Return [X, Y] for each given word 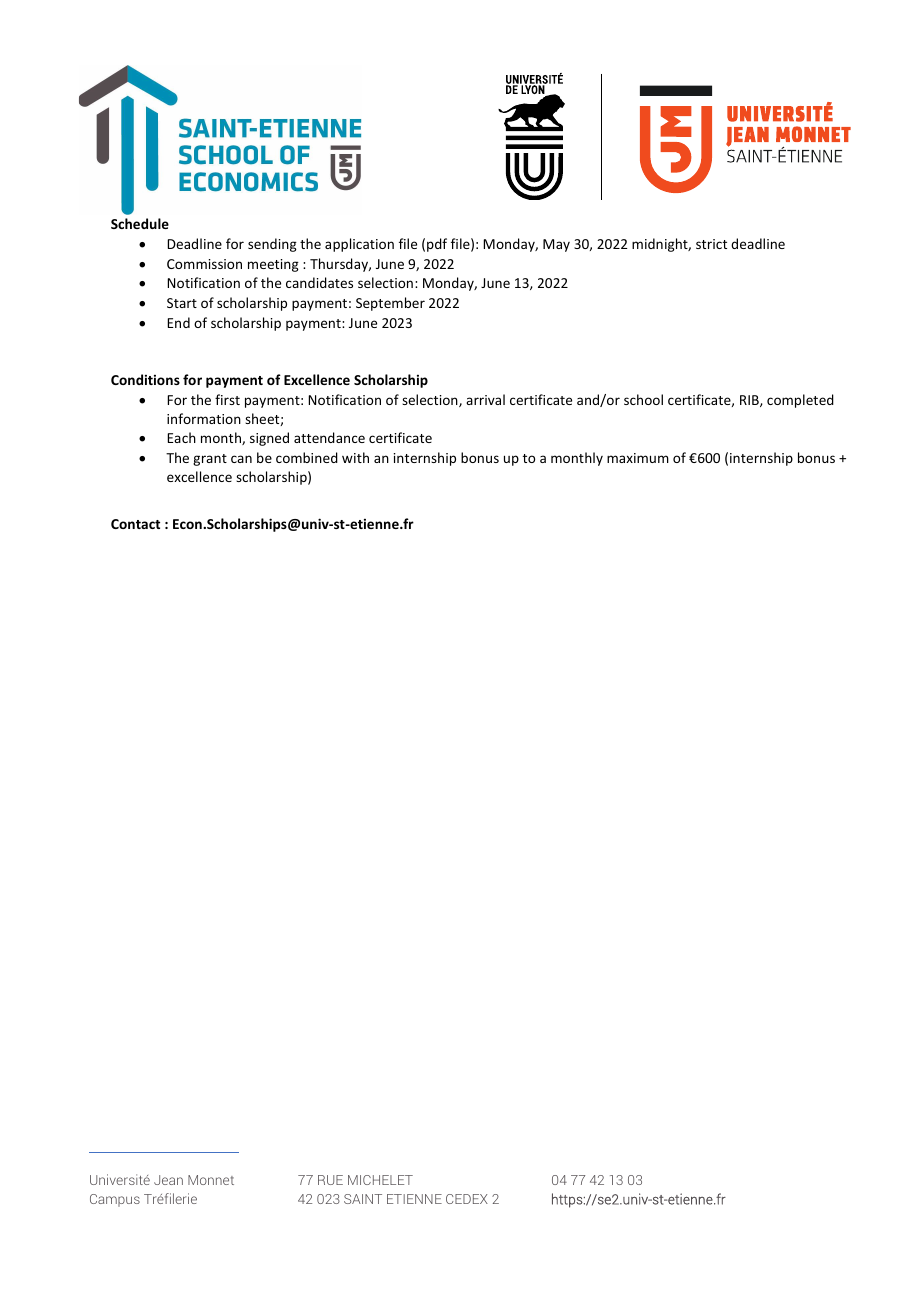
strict [711, 244]
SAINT [363, 1199]
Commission [204, 264]
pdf [437, 245]
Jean [168, 1180]
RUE [330, 1180]
